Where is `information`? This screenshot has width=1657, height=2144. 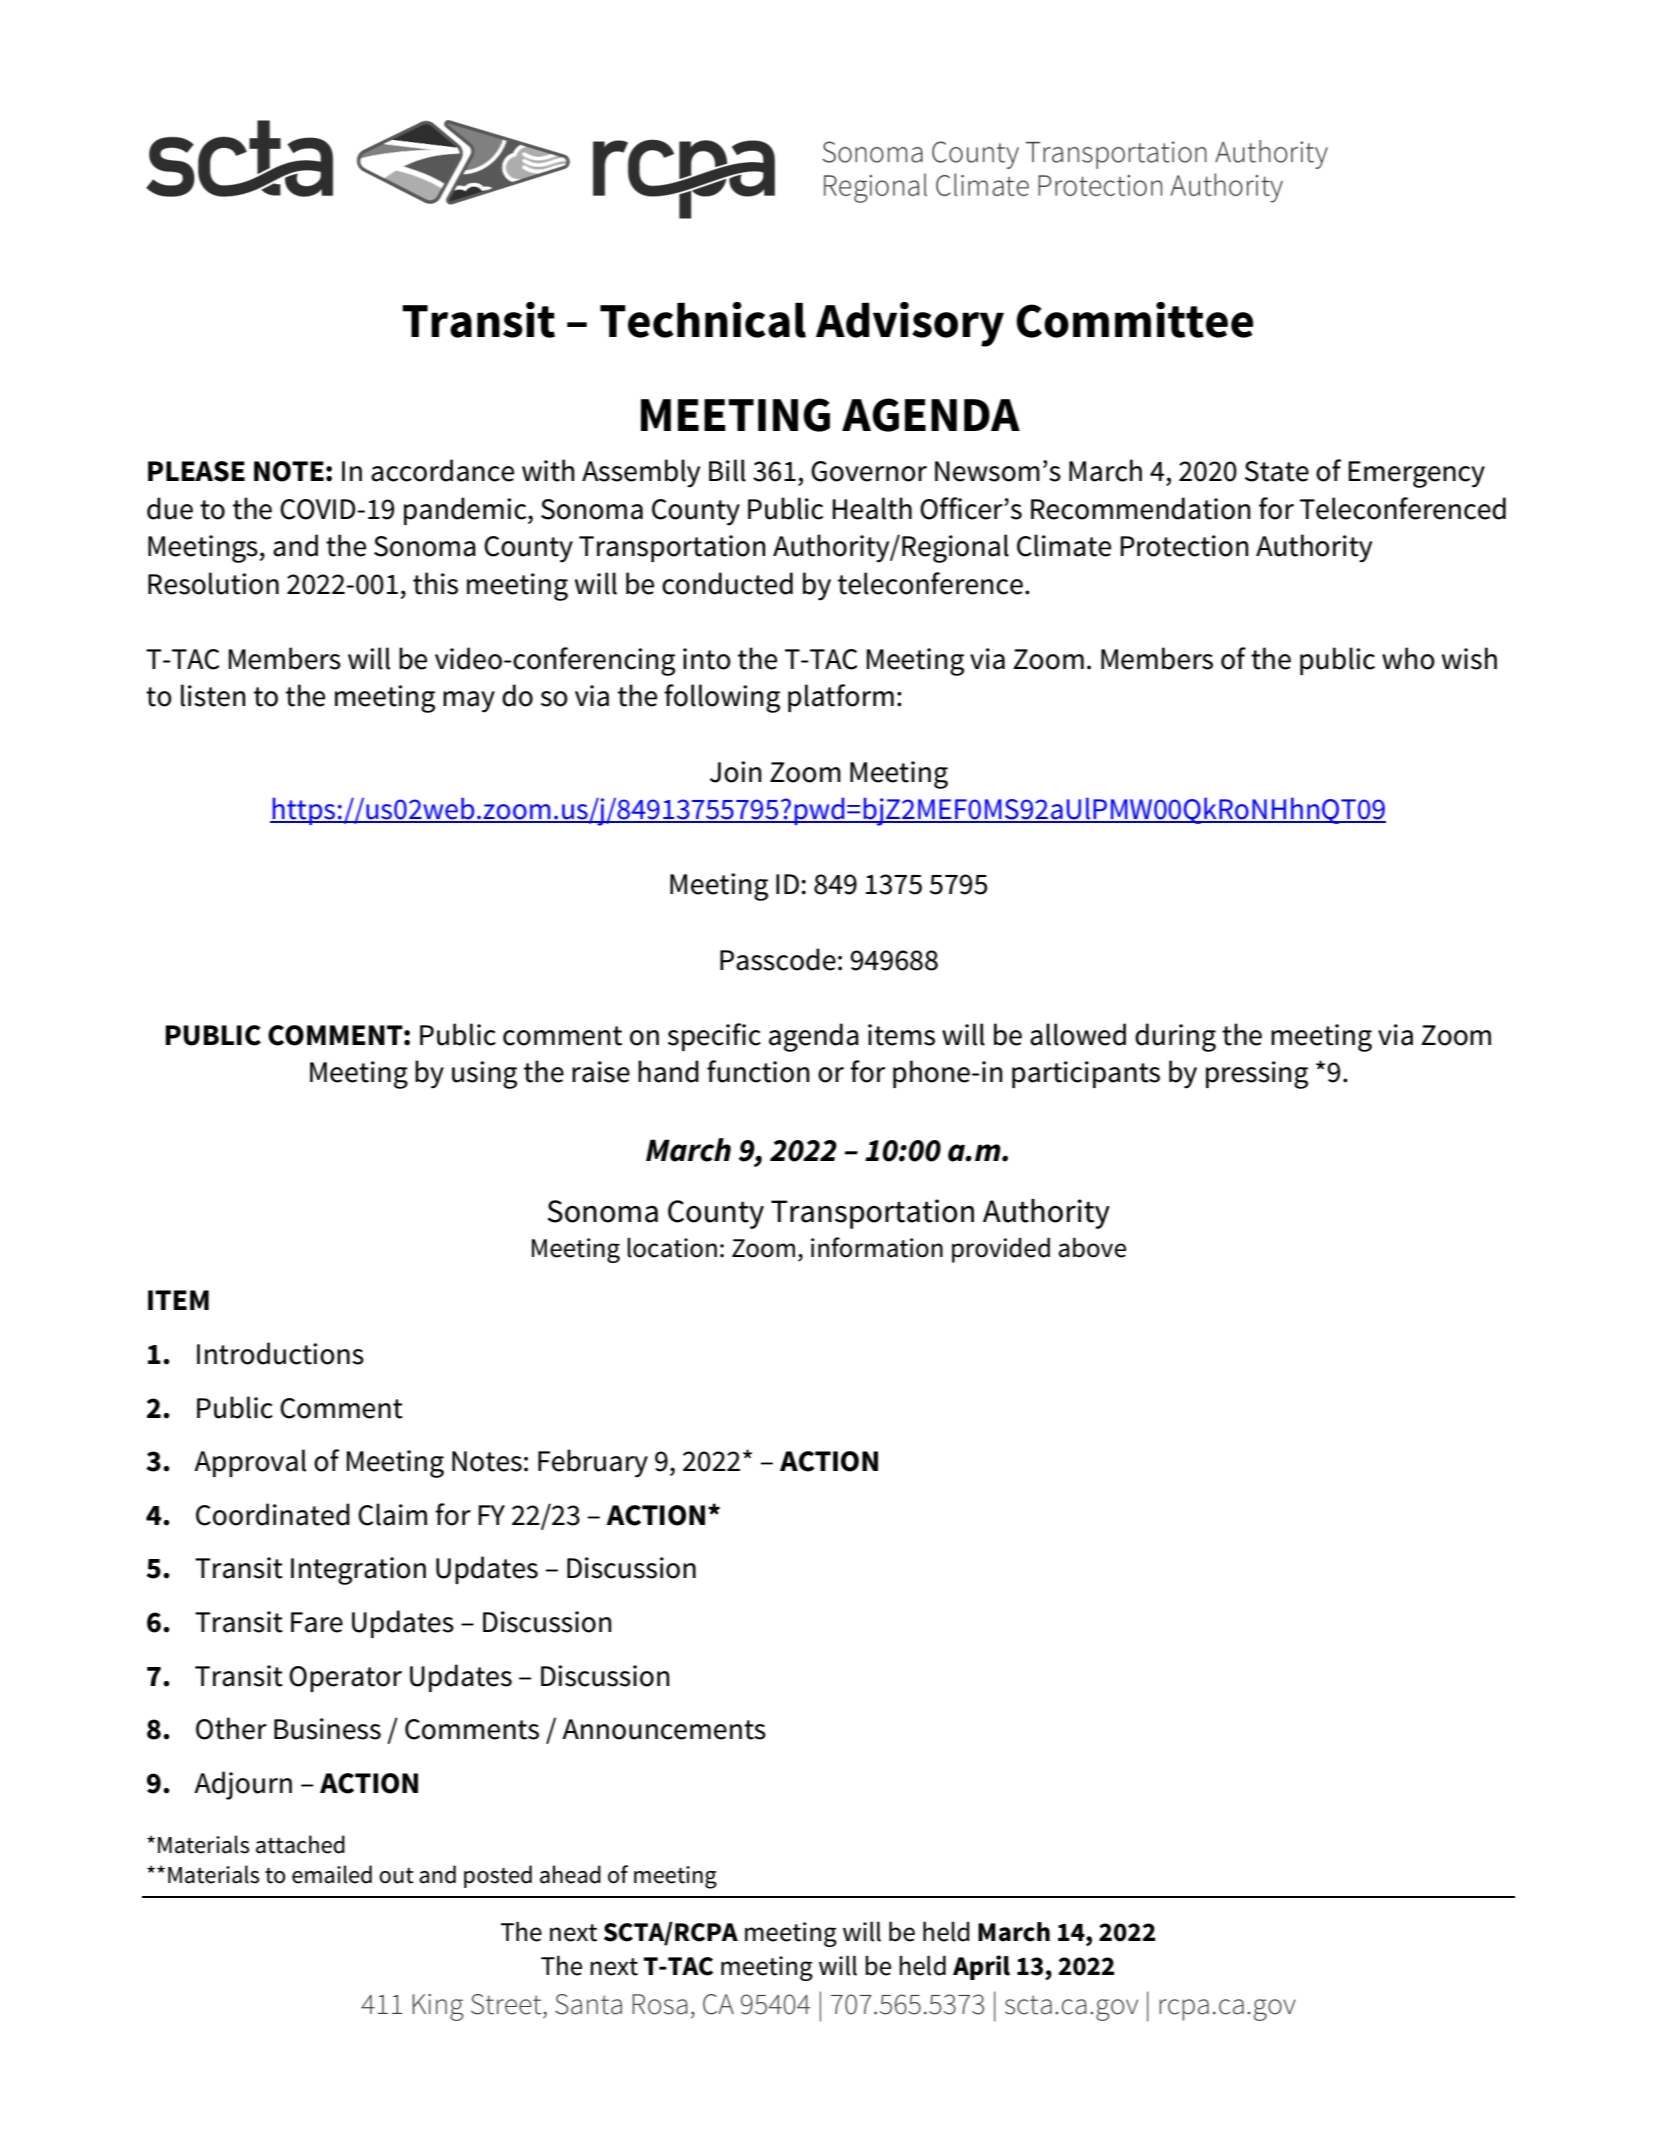
information is located at coordinates (877, 1247).
